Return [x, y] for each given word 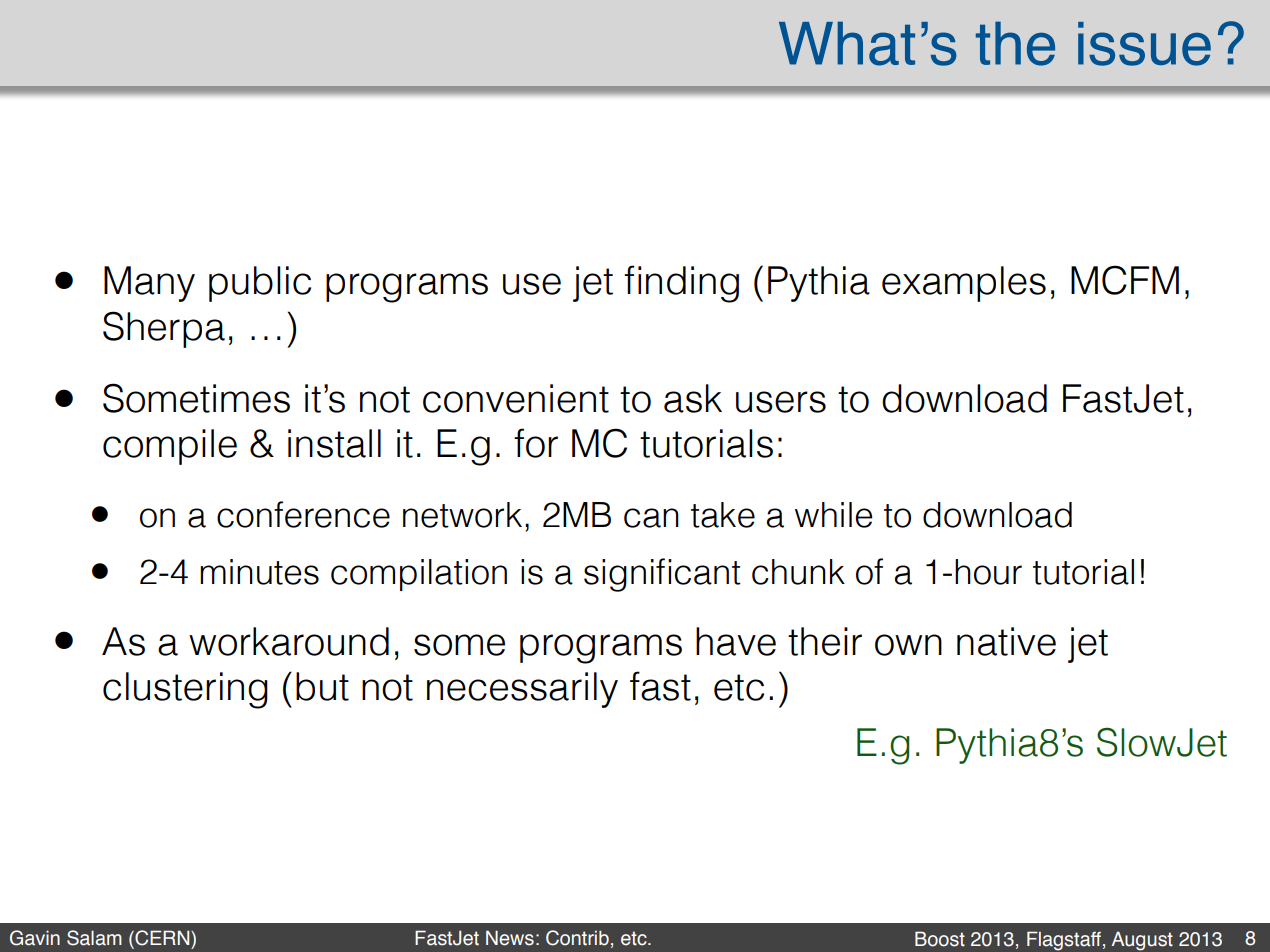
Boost [940, 939]
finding [681, 284]
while [833, 515]
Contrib [577, 938]
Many [149, 284]
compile [170, 447]
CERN [162, 938]
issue [1144, 44]
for [536, 443]
